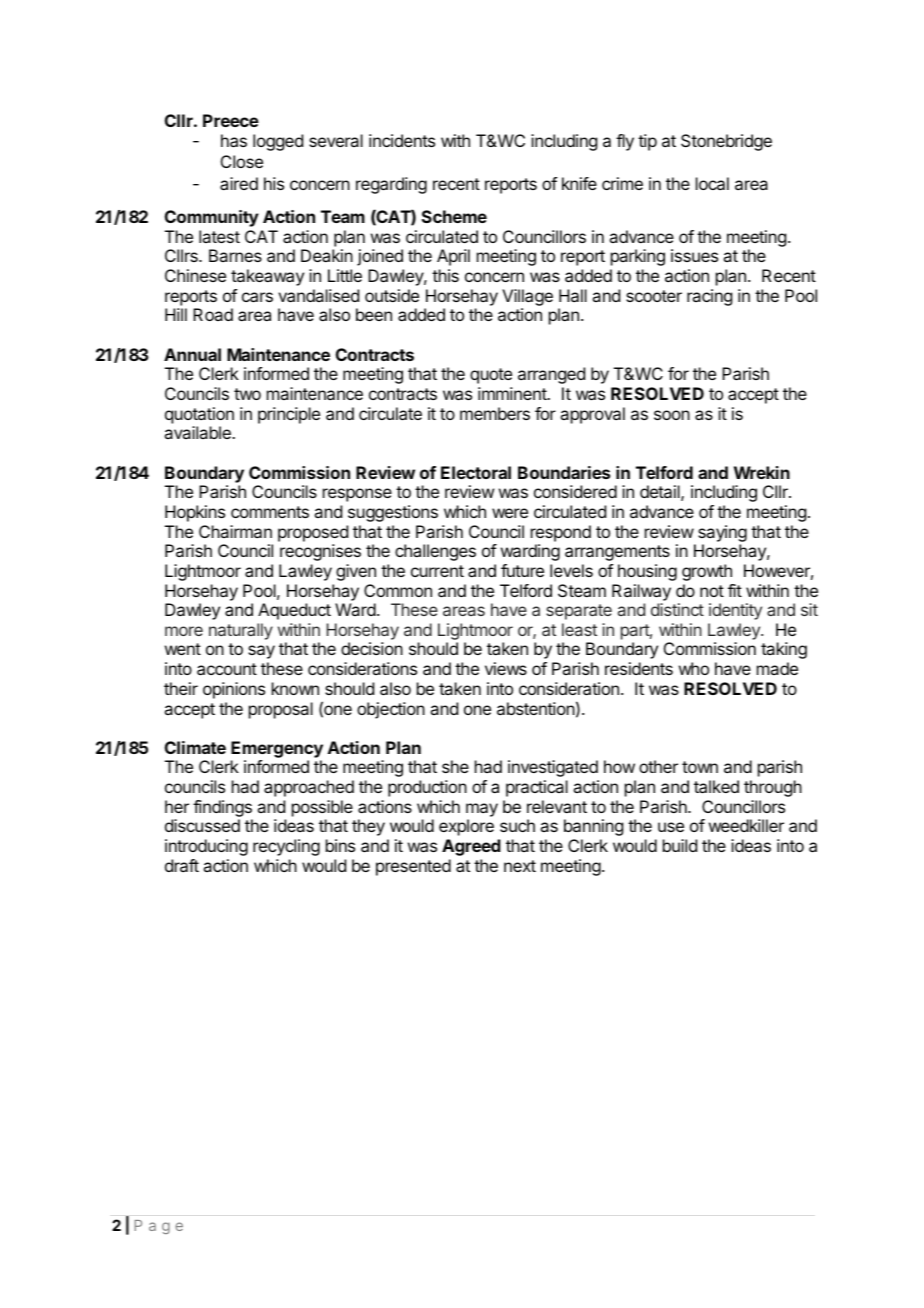 The height and width of the screenshot is (1308, 924). What do you see at coordinates (712, 183) in the screenshot?
I see `local` at bounding box center [712, 183].
